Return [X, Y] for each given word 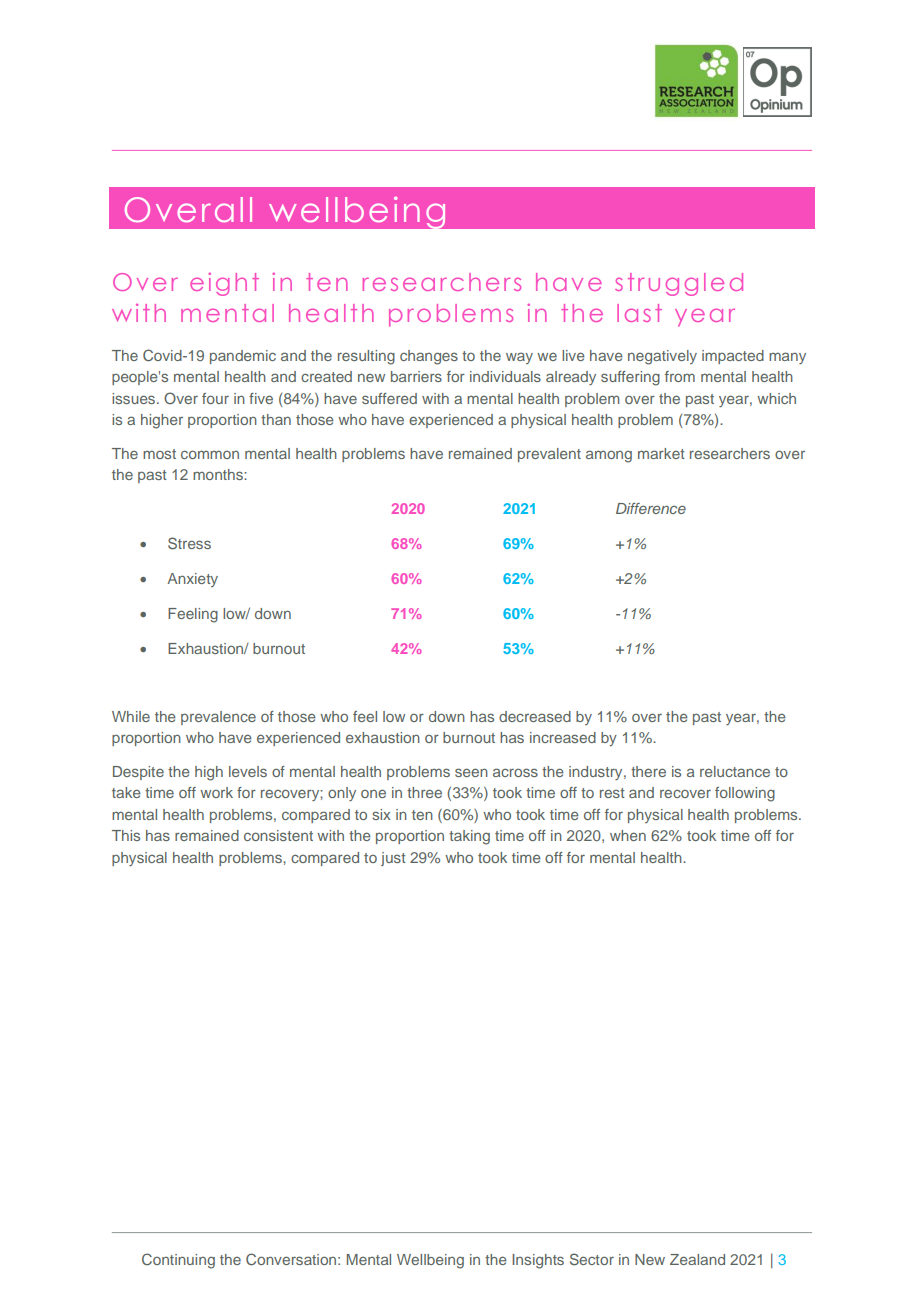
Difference [651, 508]
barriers [416, 376]
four [215, 398]
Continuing [178, 1261]
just [393, 859]
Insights [538, 1261]
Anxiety [192, 580]
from [680, 376]
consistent [278, 835]
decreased [535, 716]
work [216, 792]
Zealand [697, 1259]
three [424, 792]
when [628, 835]
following [745, 794]
